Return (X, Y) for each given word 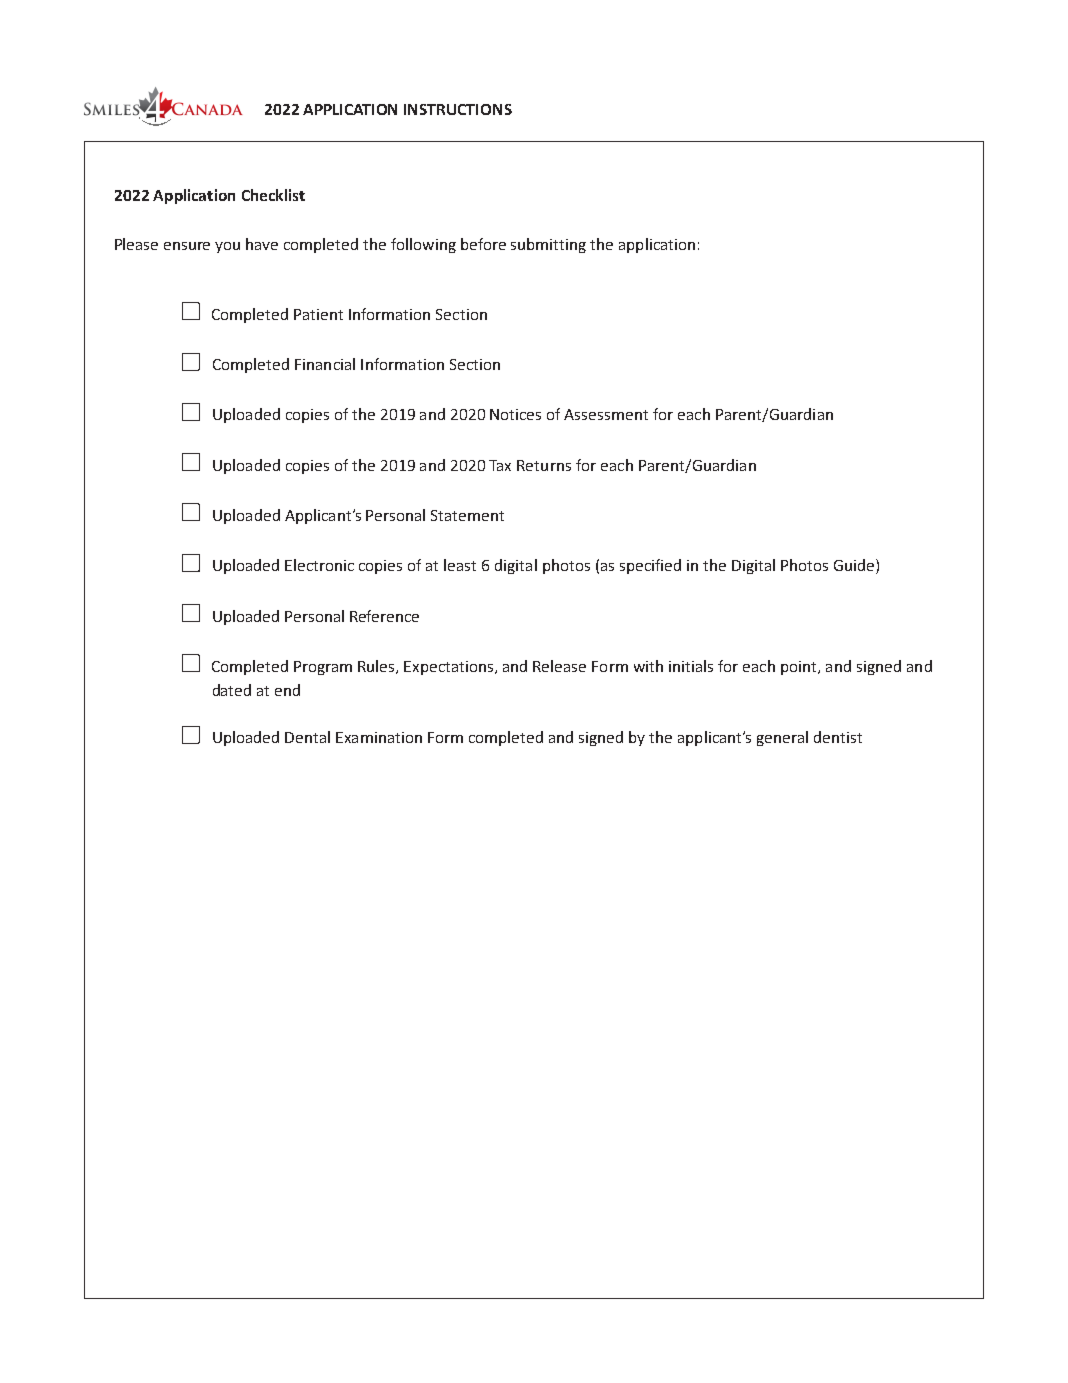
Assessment (606, 414)
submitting (548, 245)
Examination (379, 737)
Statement (467, 515)
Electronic (319, 565)
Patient (318, 314)
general (782, 738)
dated (232, 690)
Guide (855, 566)
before (483, 244)
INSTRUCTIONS (458, 109)
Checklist (273, 195)
